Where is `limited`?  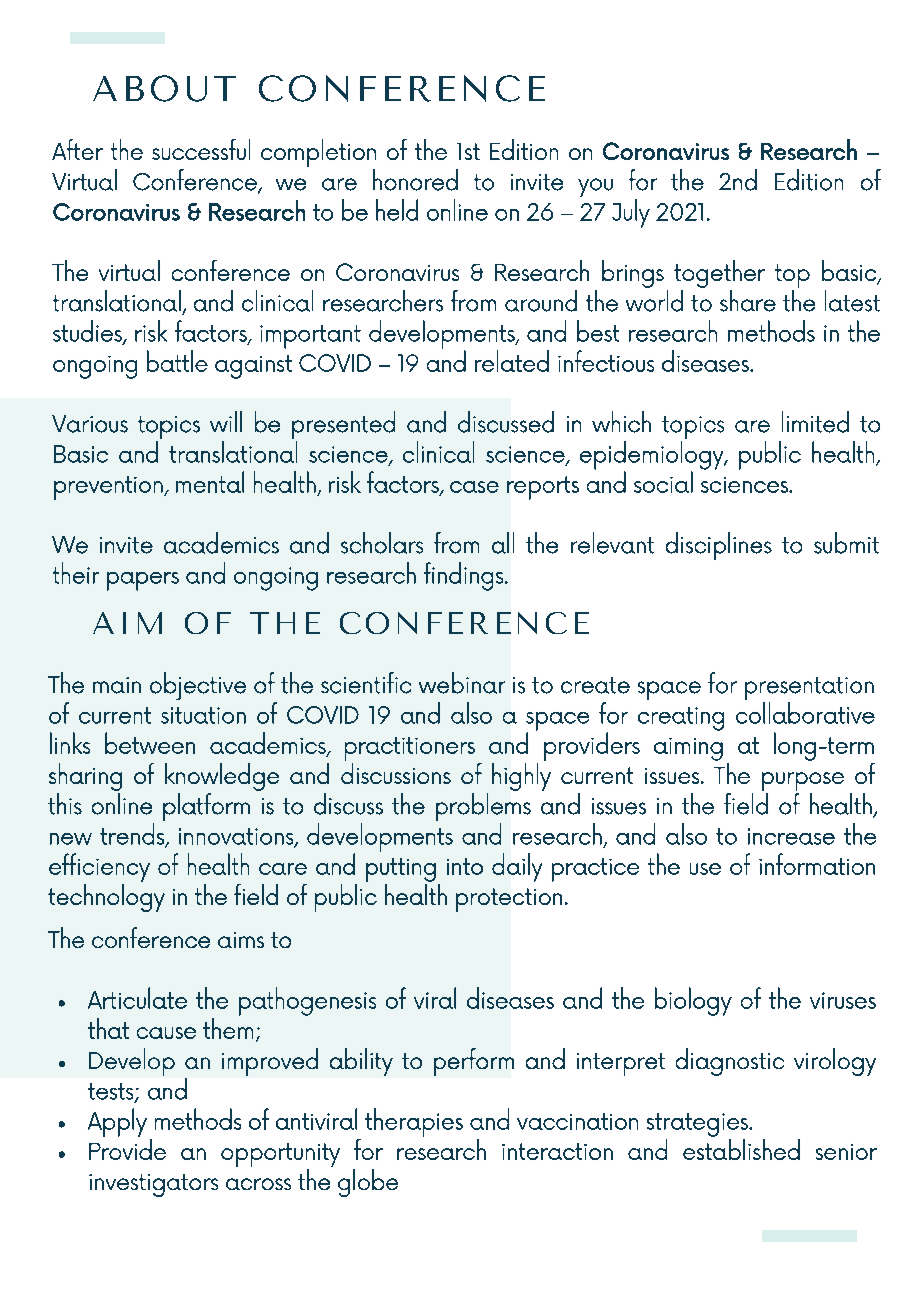
limited is located at coordinates (815, 422).
